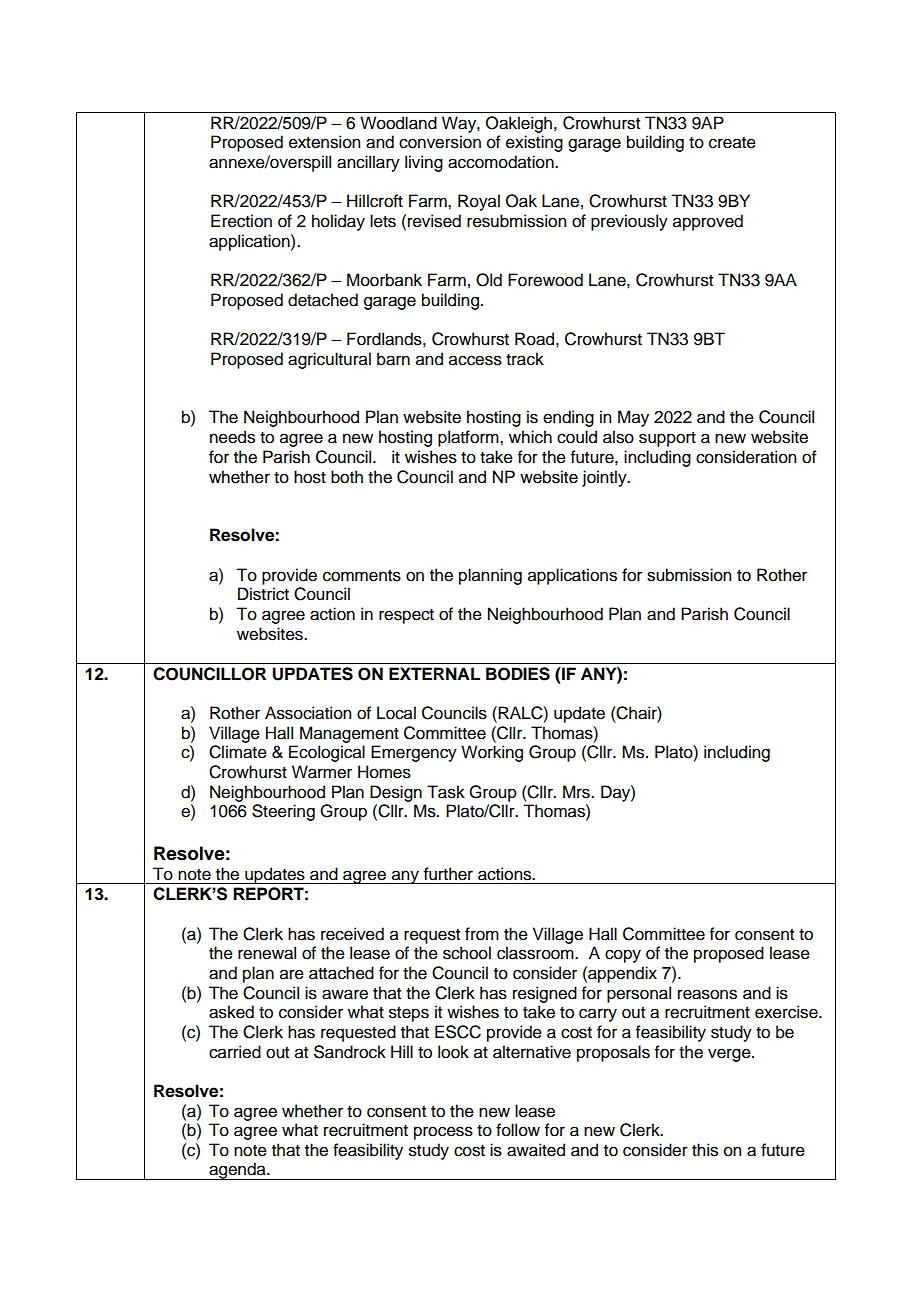  I want to click on create, so click(732, 143).
